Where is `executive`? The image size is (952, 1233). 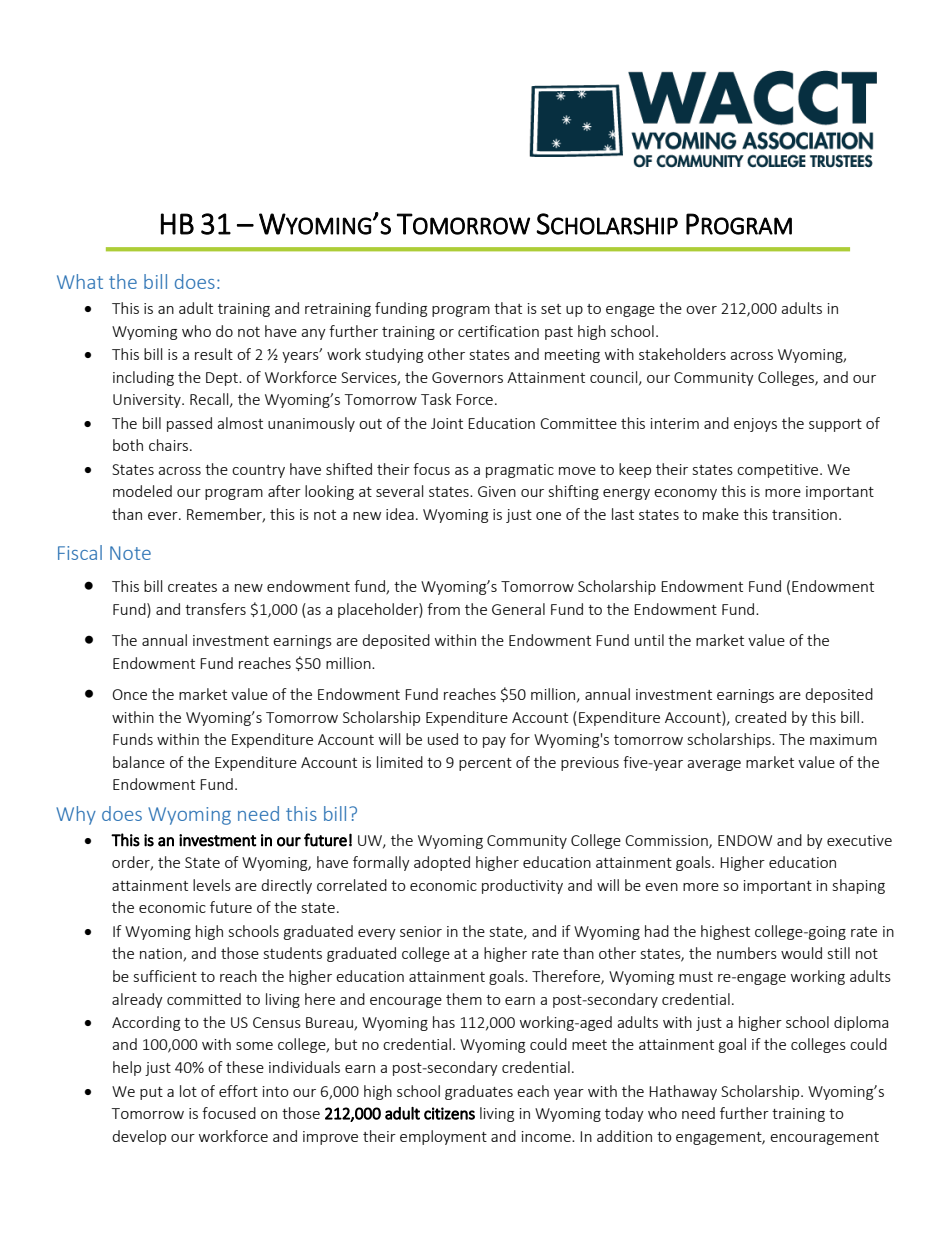
executive is located at coordinates (859, 840).
